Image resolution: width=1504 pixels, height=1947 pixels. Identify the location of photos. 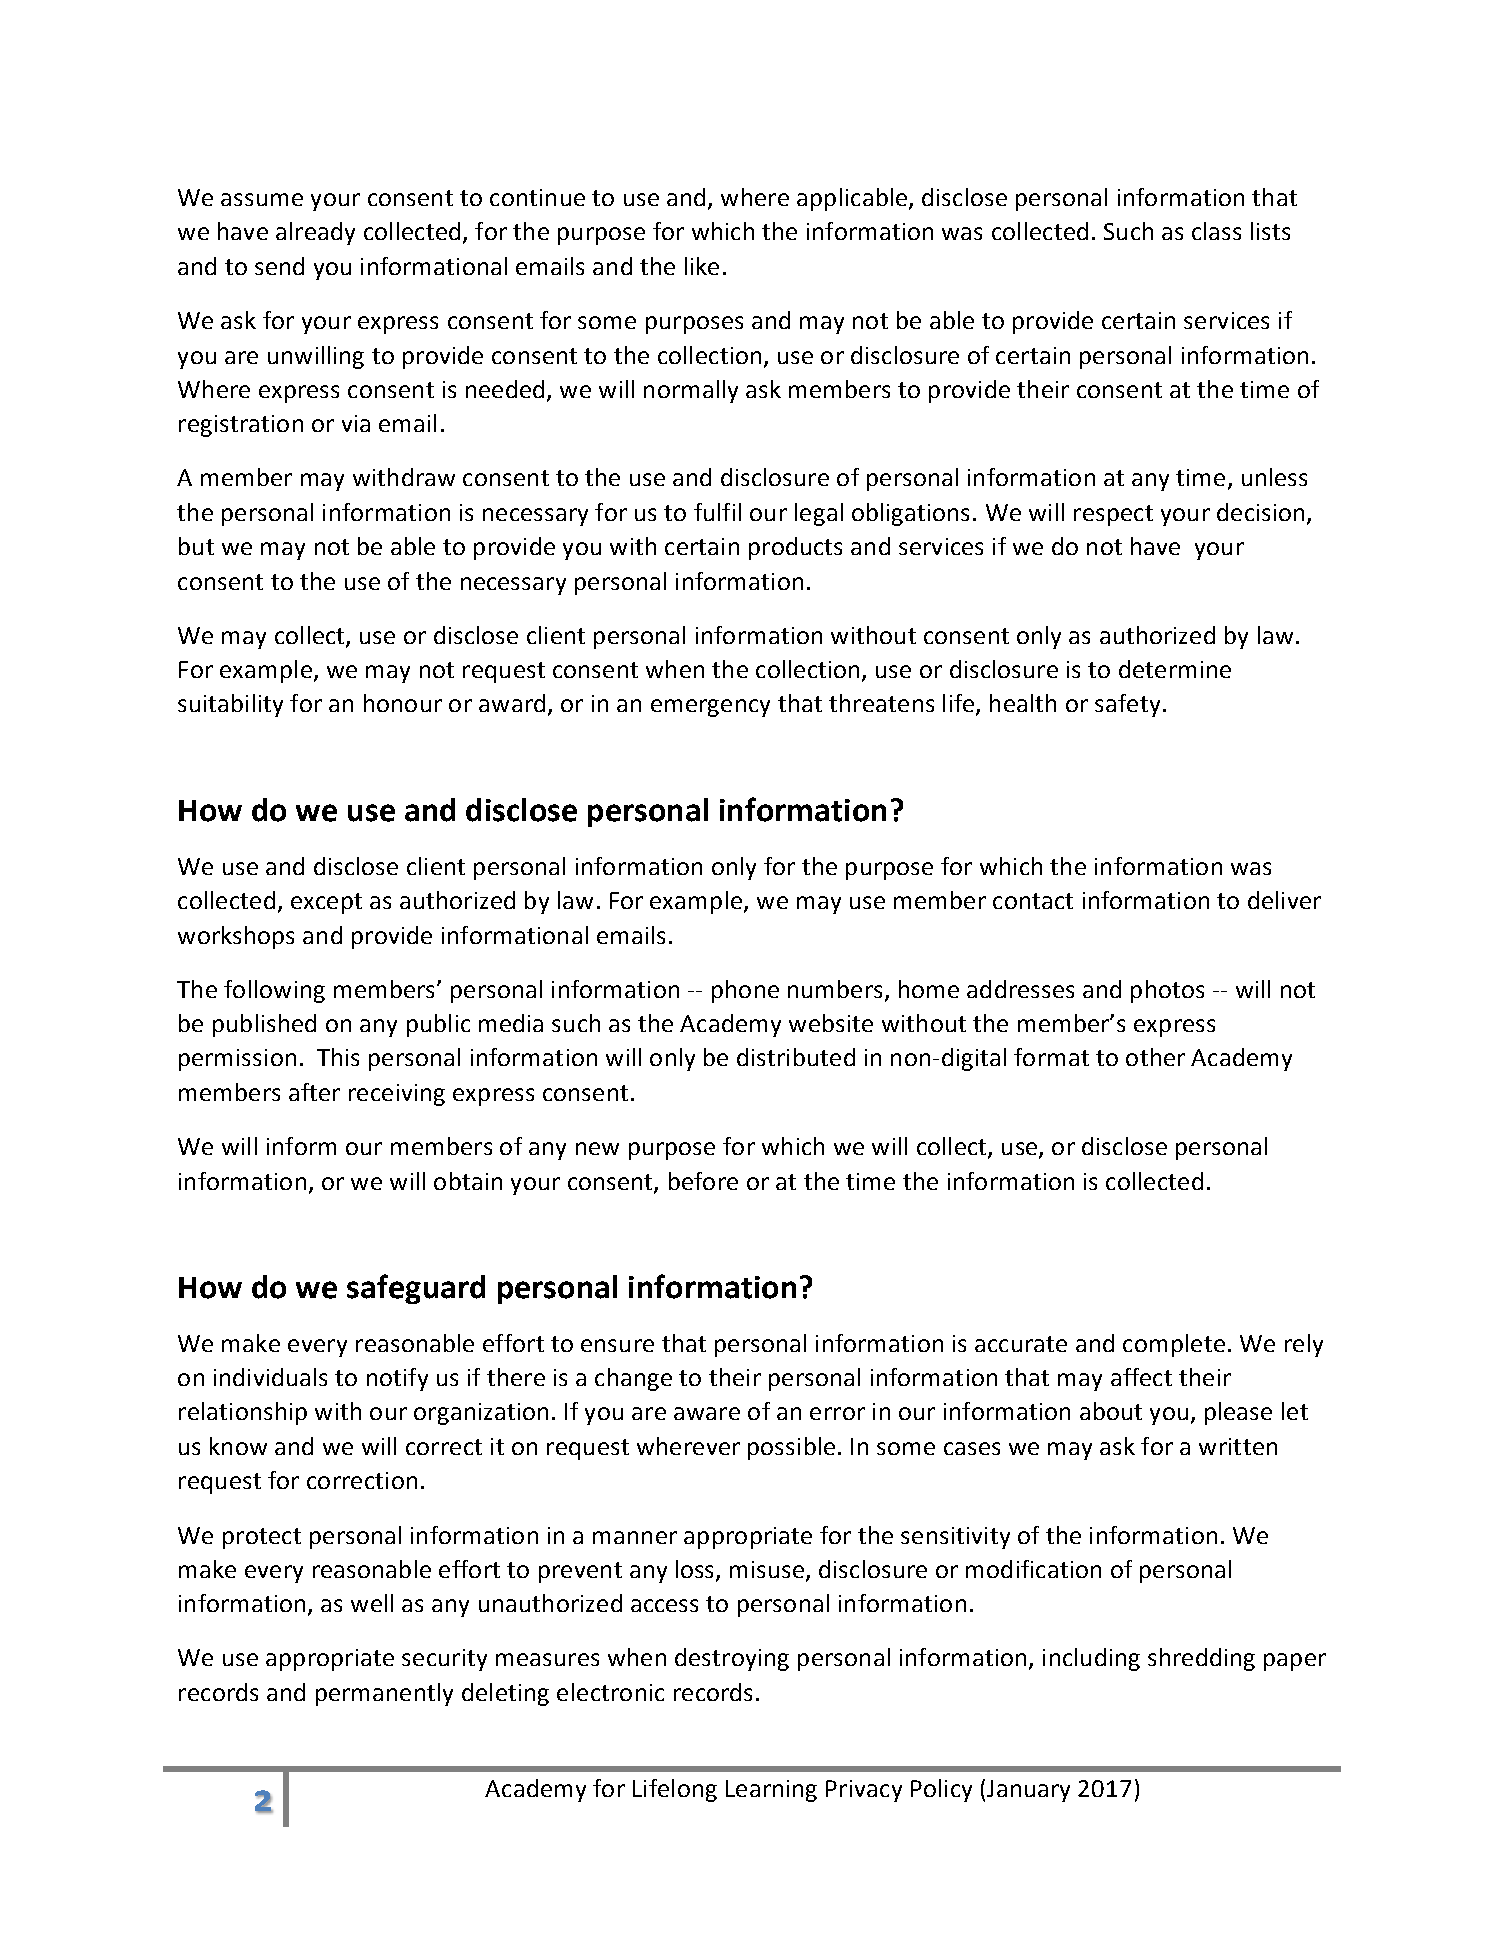
(1167, 991).
